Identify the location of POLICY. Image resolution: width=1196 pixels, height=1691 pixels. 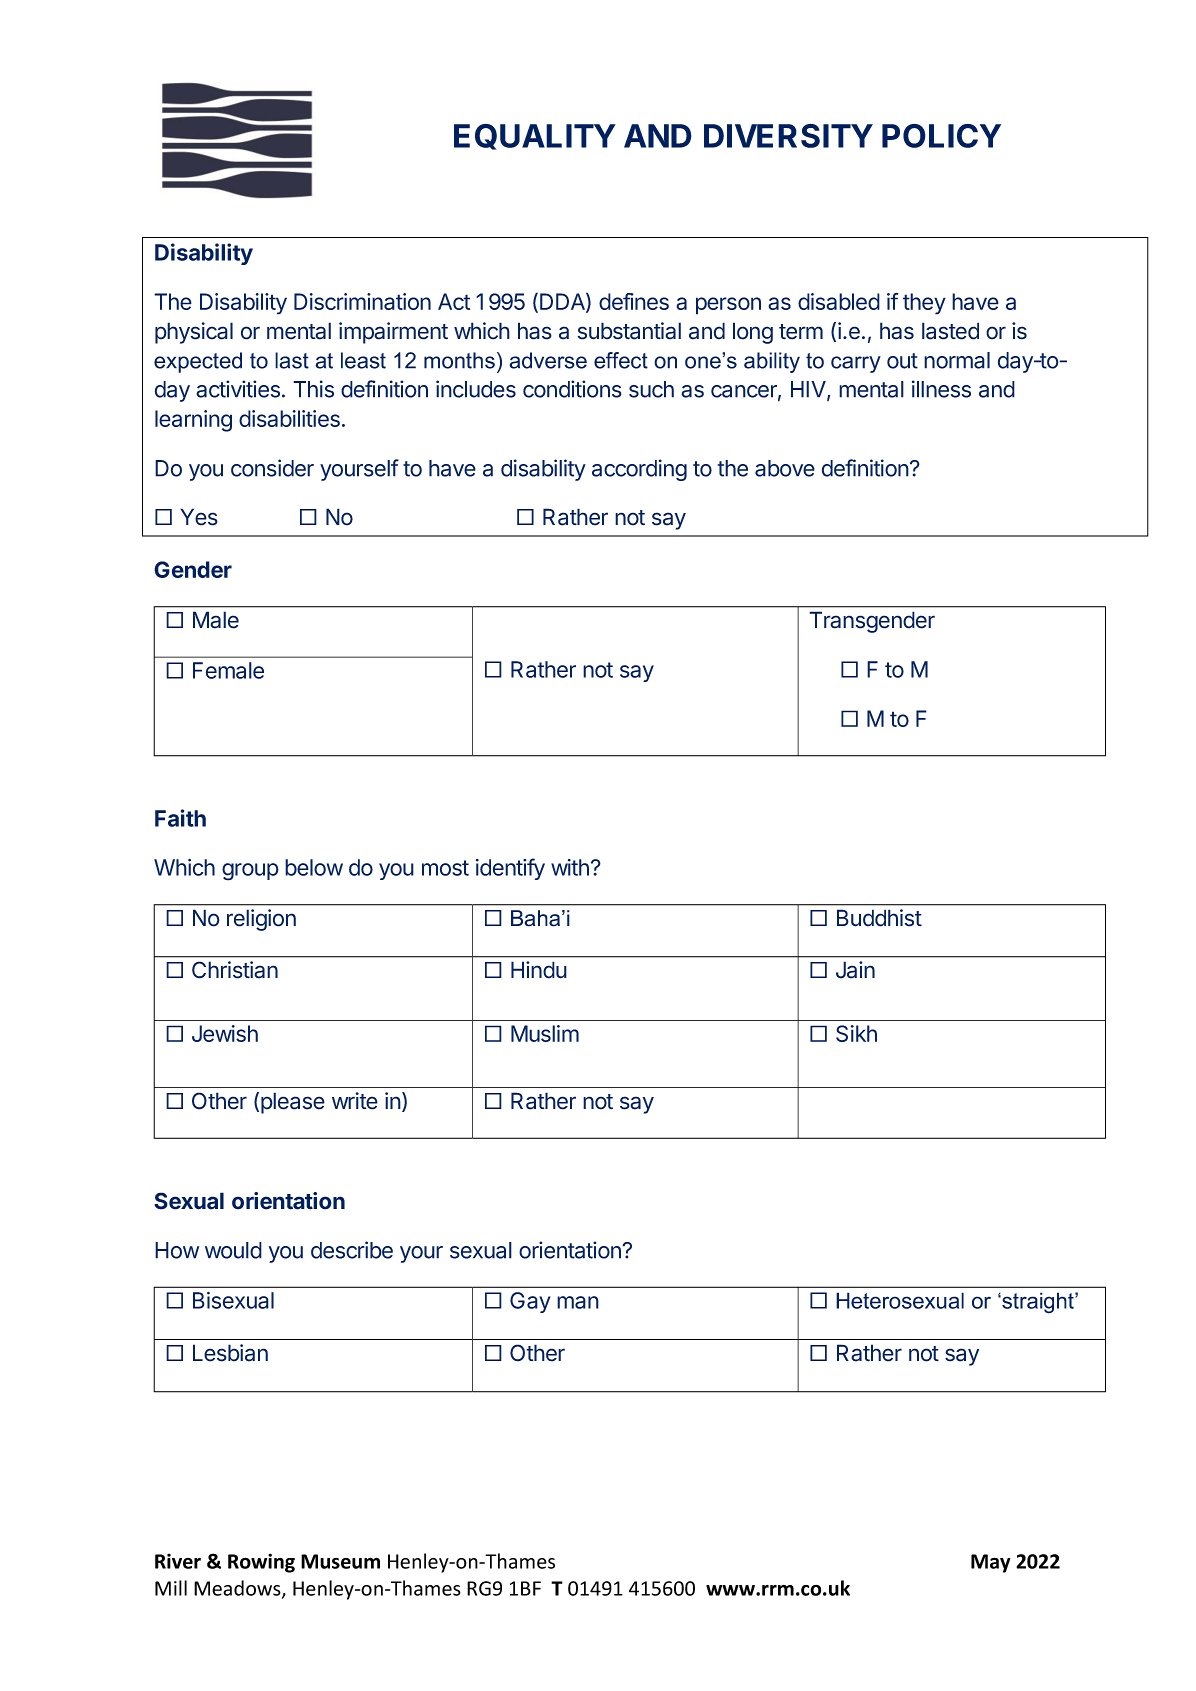
(941, 136).
